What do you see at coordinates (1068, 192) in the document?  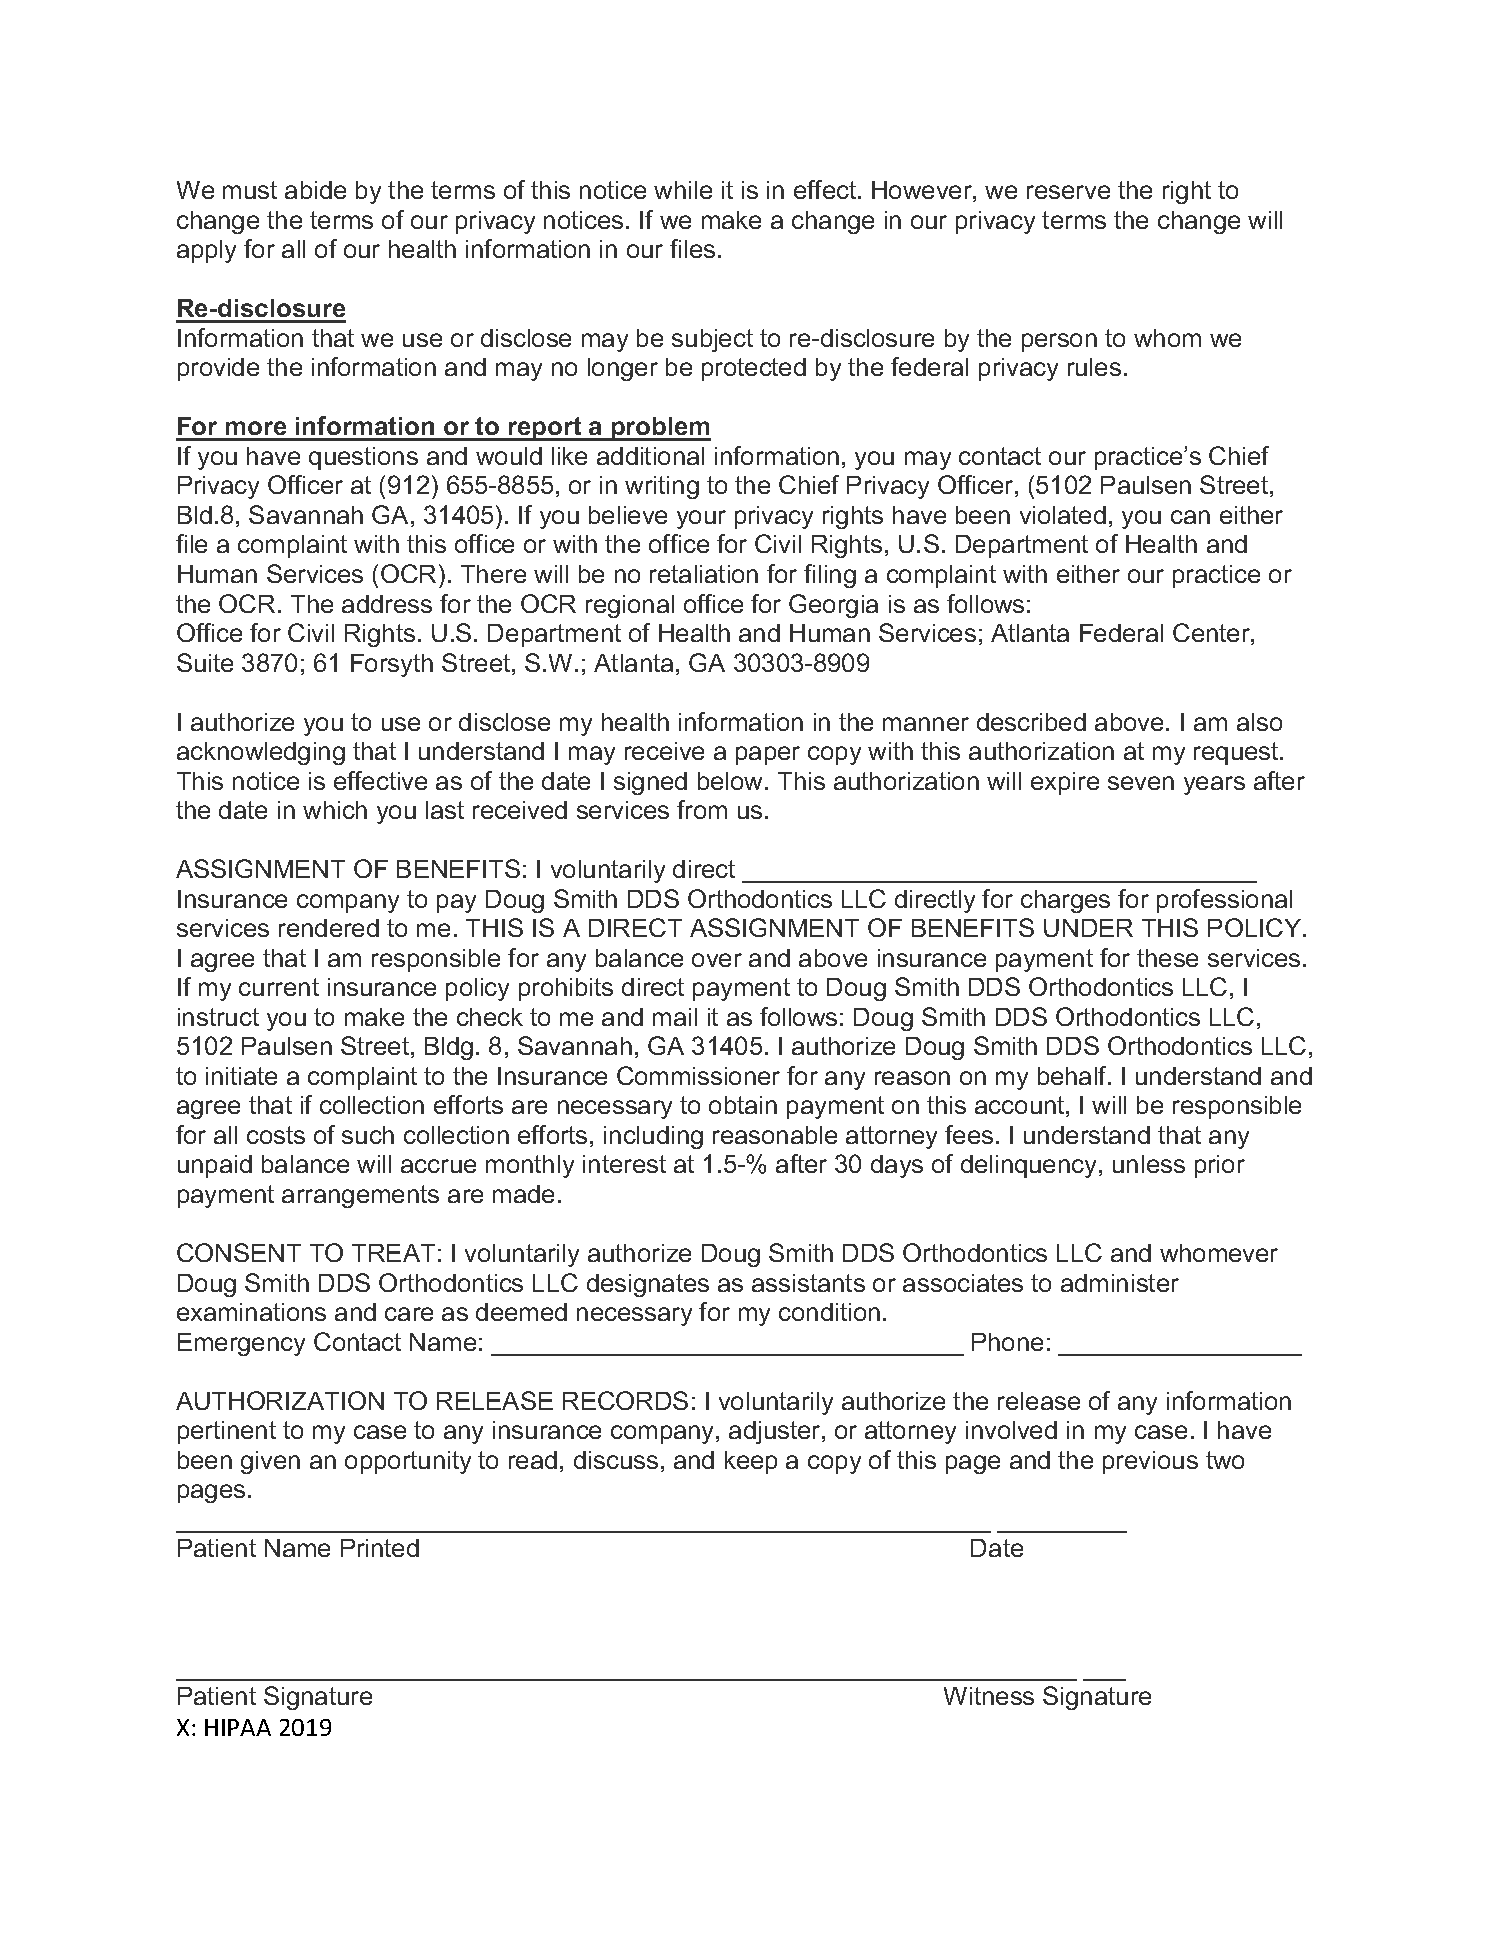 I see `reserve` at bounding box center [1068, 192].
